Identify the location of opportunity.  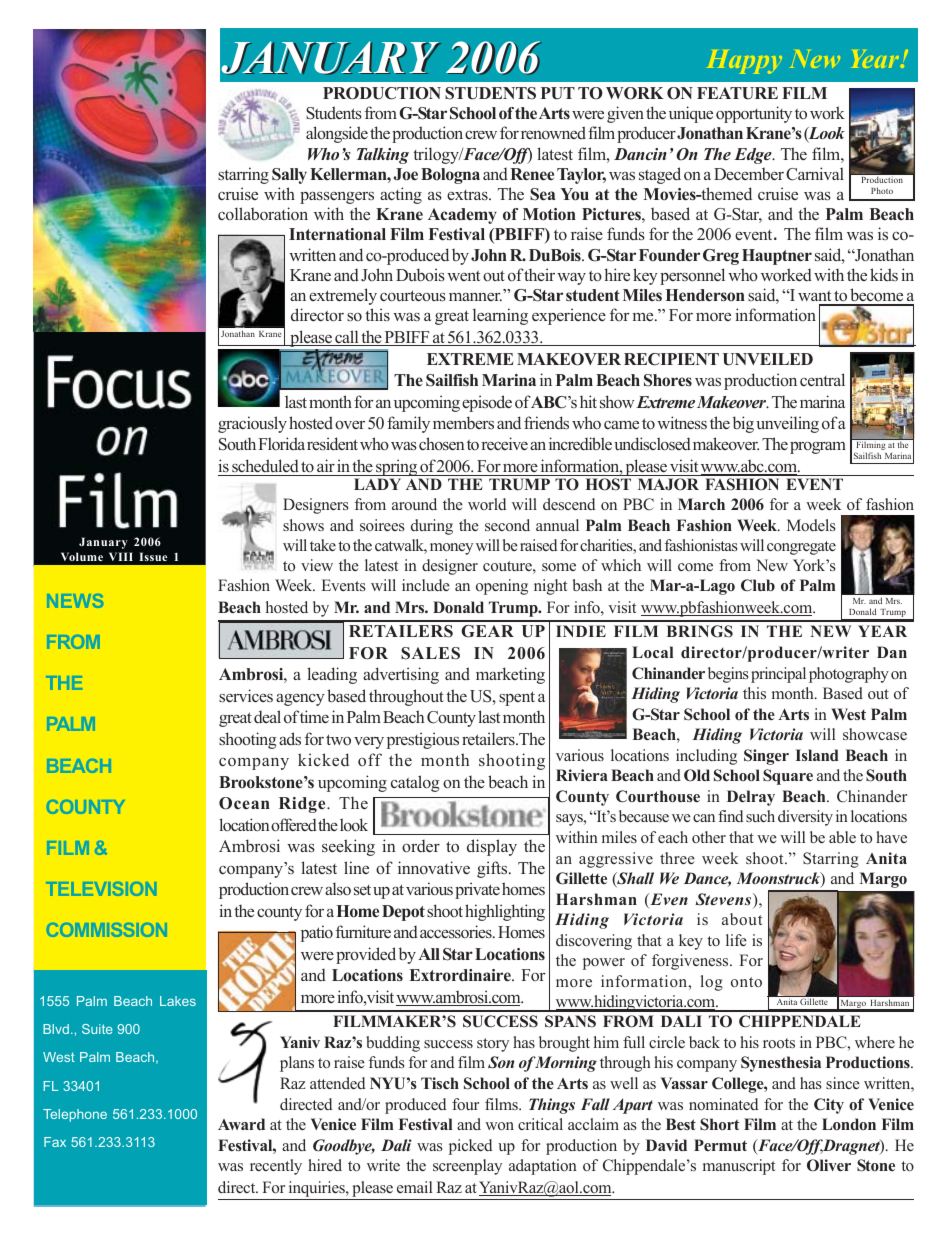
(754, 114).
